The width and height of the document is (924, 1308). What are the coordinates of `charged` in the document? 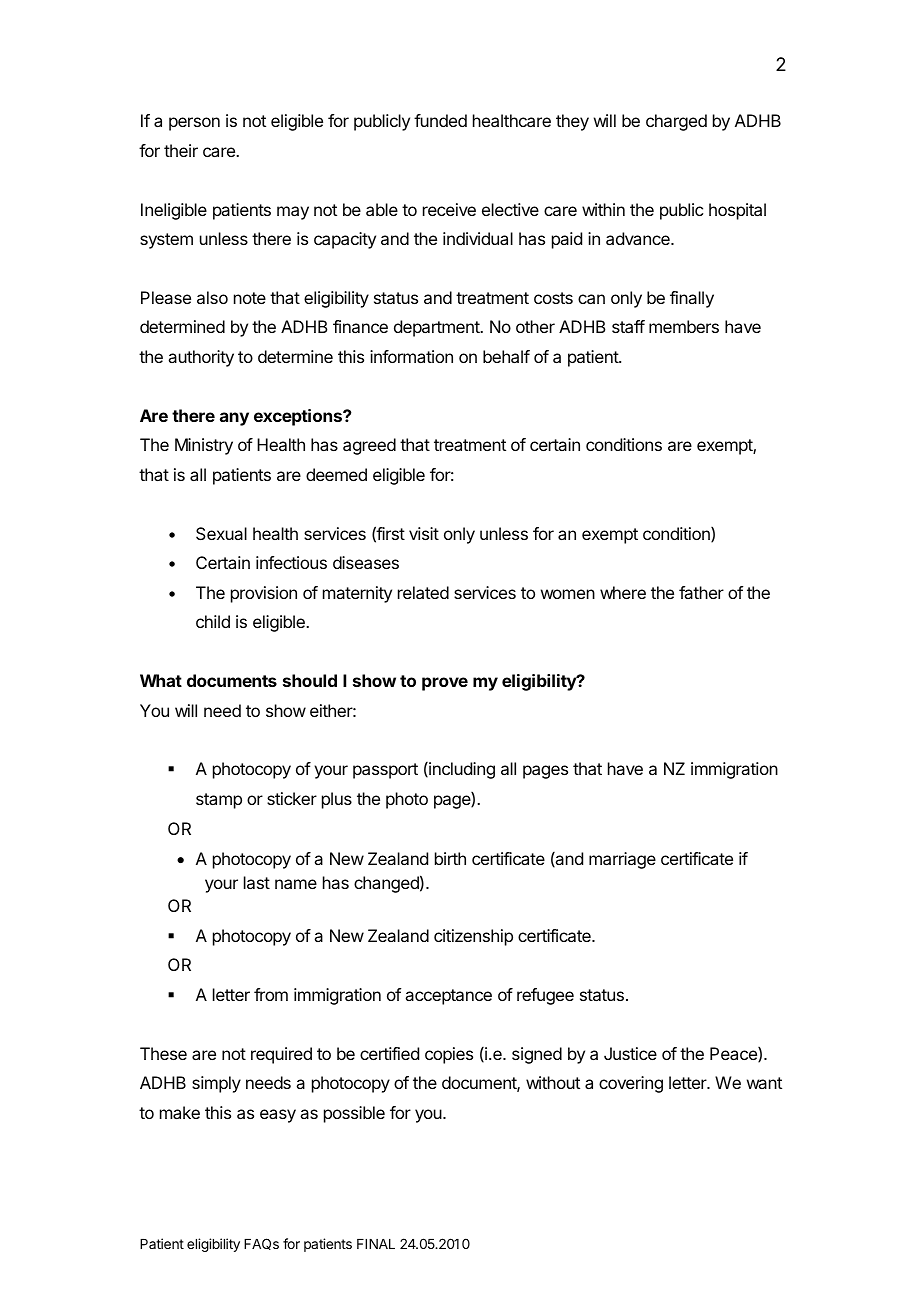 It's located at (676, 122).
